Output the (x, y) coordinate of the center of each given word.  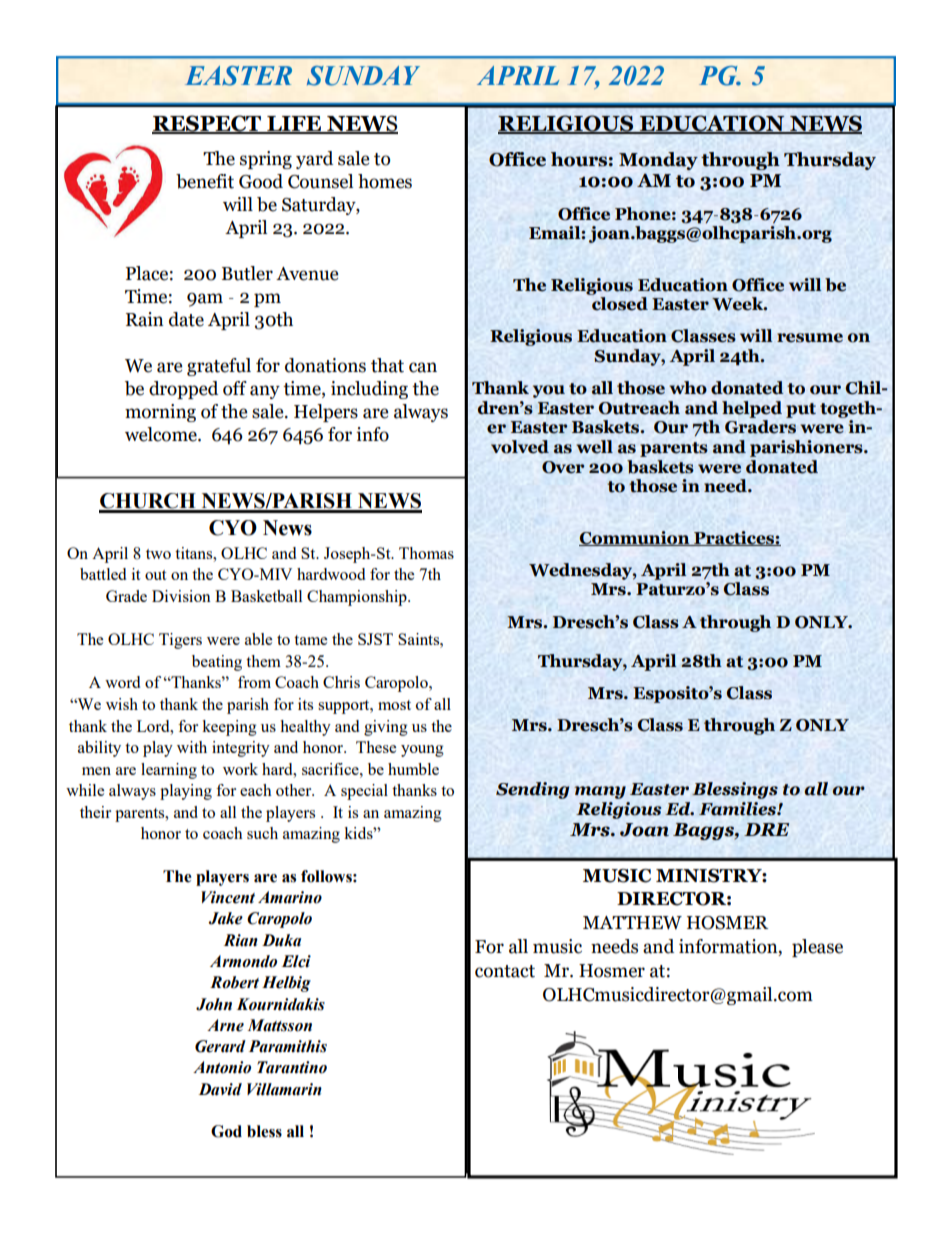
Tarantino (292, 1067)
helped (752, 409)
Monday (658, 161)
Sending (532, 790)
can (423, 367)
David (220, 1089)
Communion (635, 538)
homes (385, 181)
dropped (183, 390)
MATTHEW (632, 923)
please (817, 948)
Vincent (228, 897)
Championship (358, 598)
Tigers (180, 641)
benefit (205, 181)
